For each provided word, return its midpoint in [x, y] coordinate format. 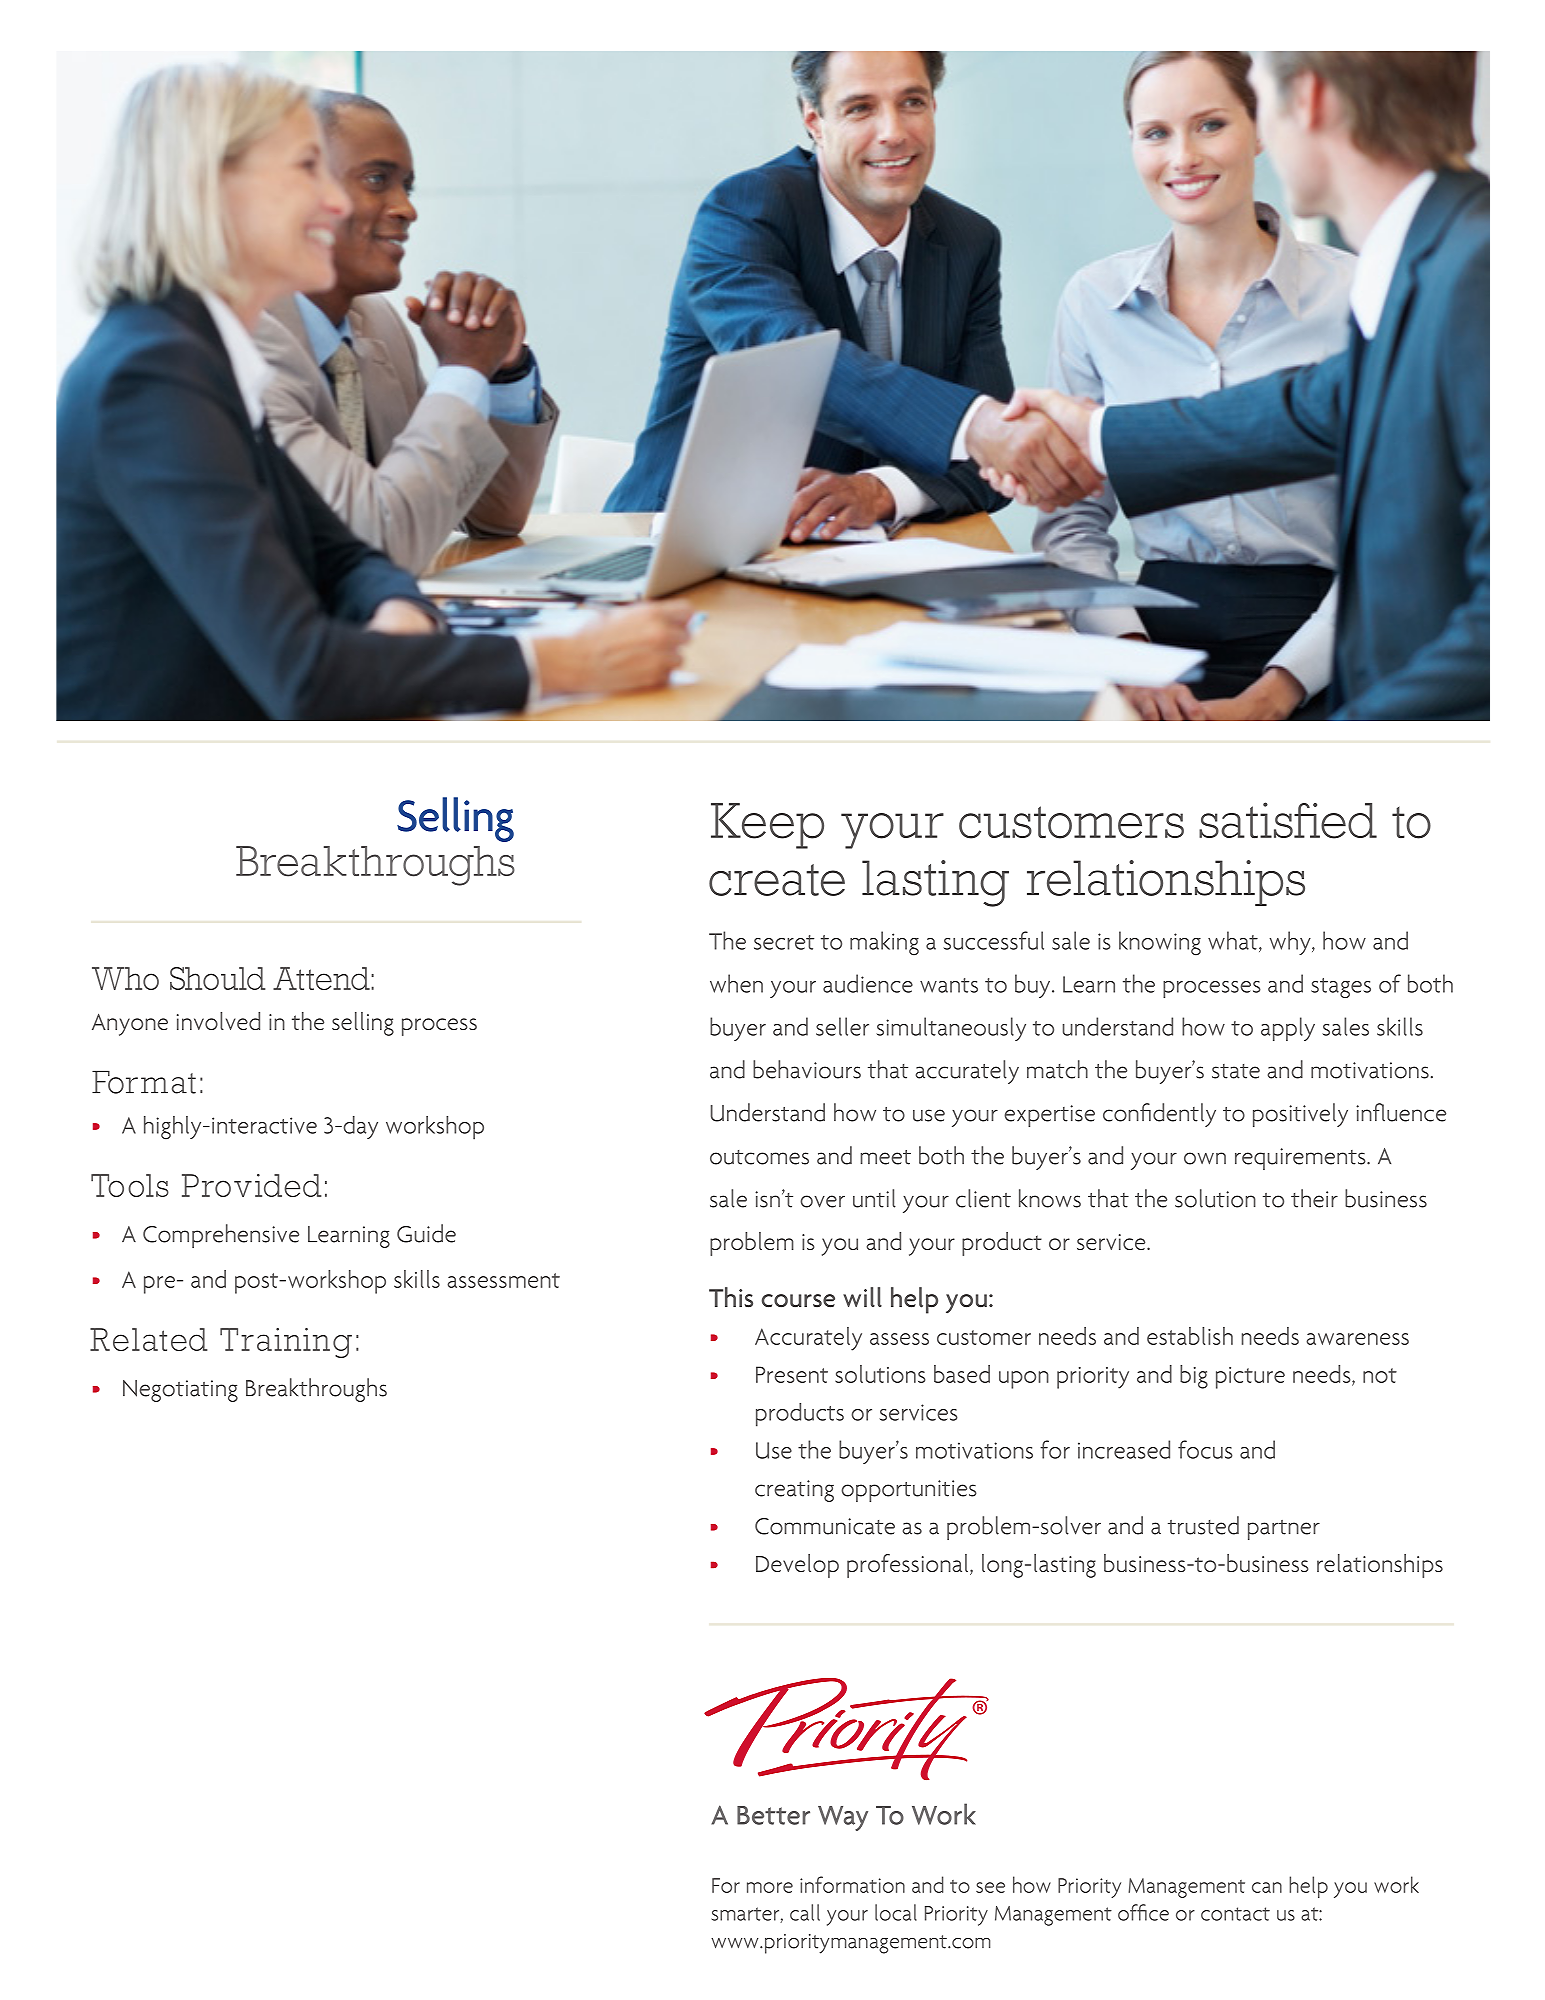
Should [217, 978]
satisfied [1288, 820]
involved [218, 1021]
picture [1250, 1378]
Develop [797, 1566]
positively [1300, 1115]
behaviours [807, 1069]
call [805, 1912]
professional [909, 1566]
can [1267, 1887]
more [770, 1887]
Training [286, 1343]
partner [1284, 1530]
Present [792, 1374]
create [777, 880]
